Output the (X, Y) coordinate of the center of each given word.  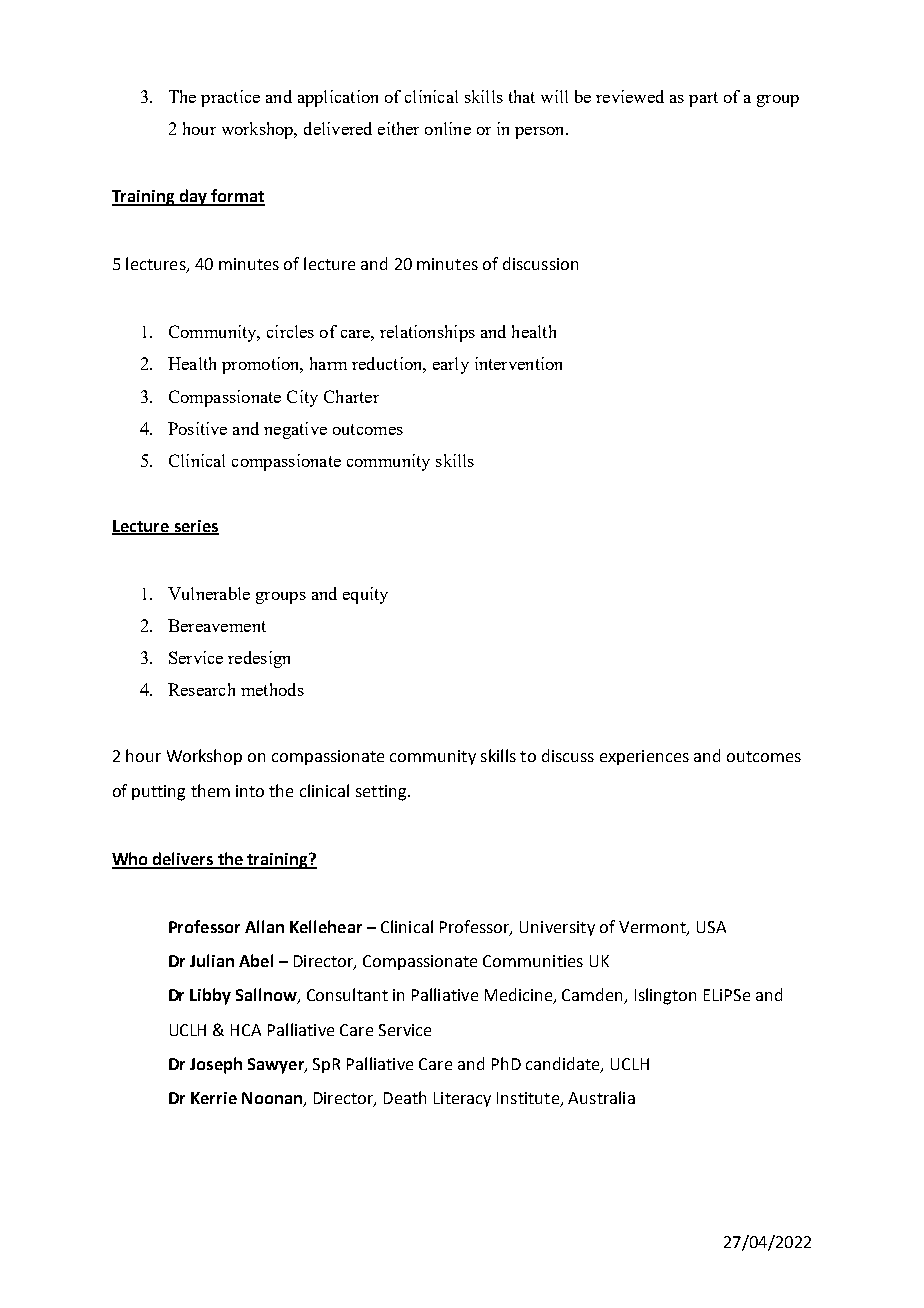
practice (230, 98)
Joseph (216, 1065)
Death (405, 1097)
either (398, 128)
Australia (601, 1097)
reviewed (630, 96)
